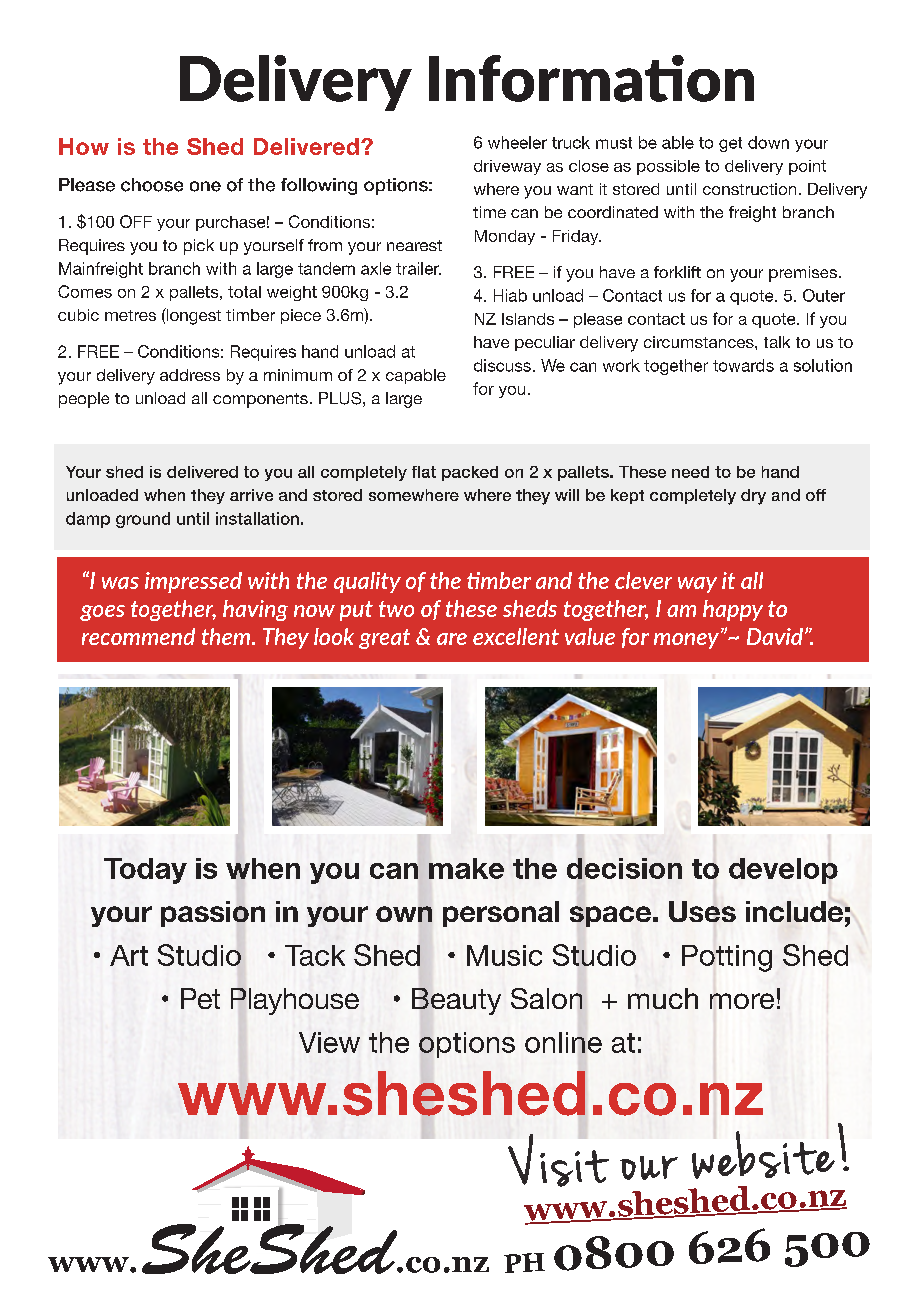 This screenshot has width=924, height=1308. I want to click on How, so click(84, 146).
